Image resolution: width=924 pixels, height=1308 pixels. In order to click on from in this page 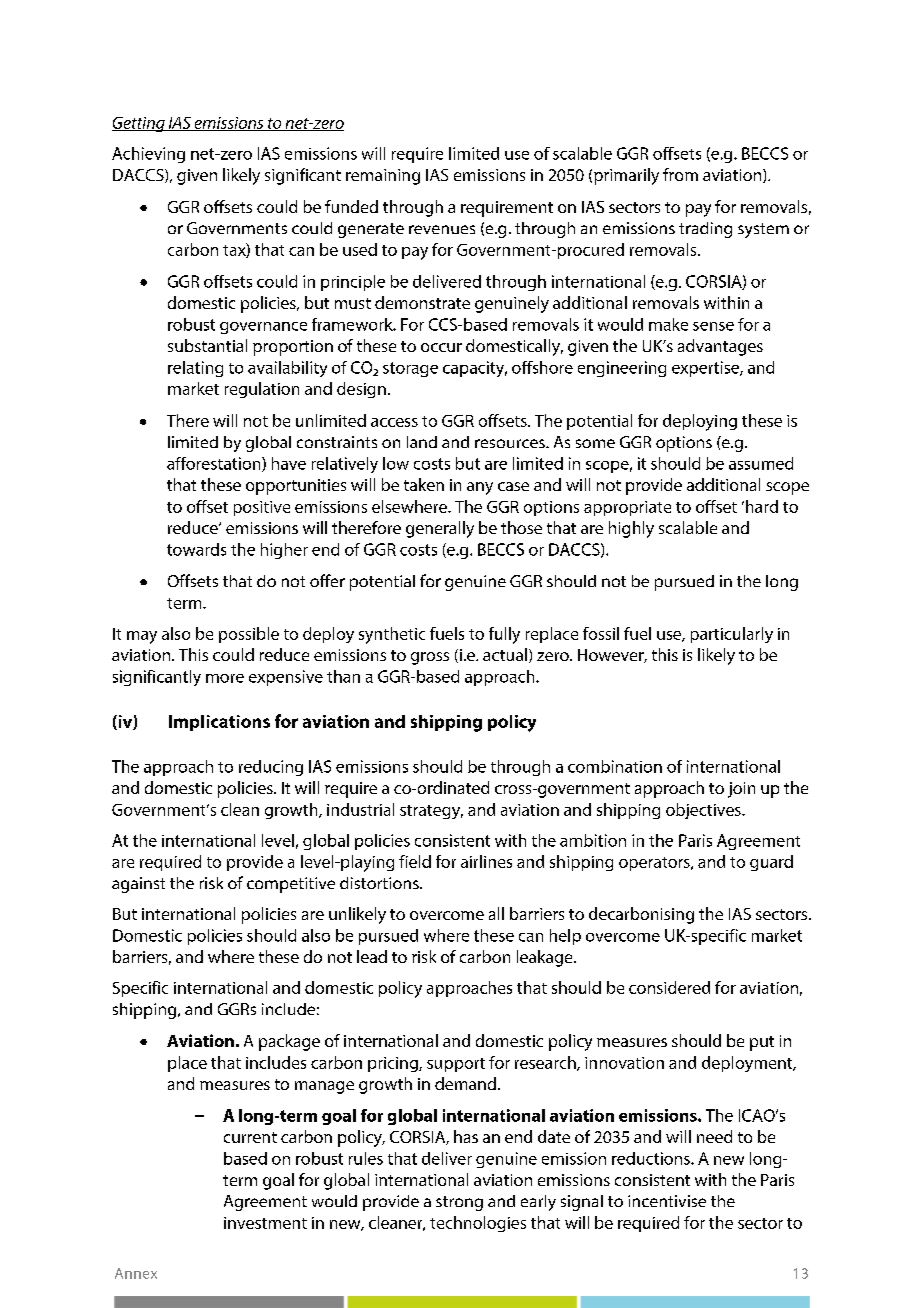, I will do `click(680, 174)`.
